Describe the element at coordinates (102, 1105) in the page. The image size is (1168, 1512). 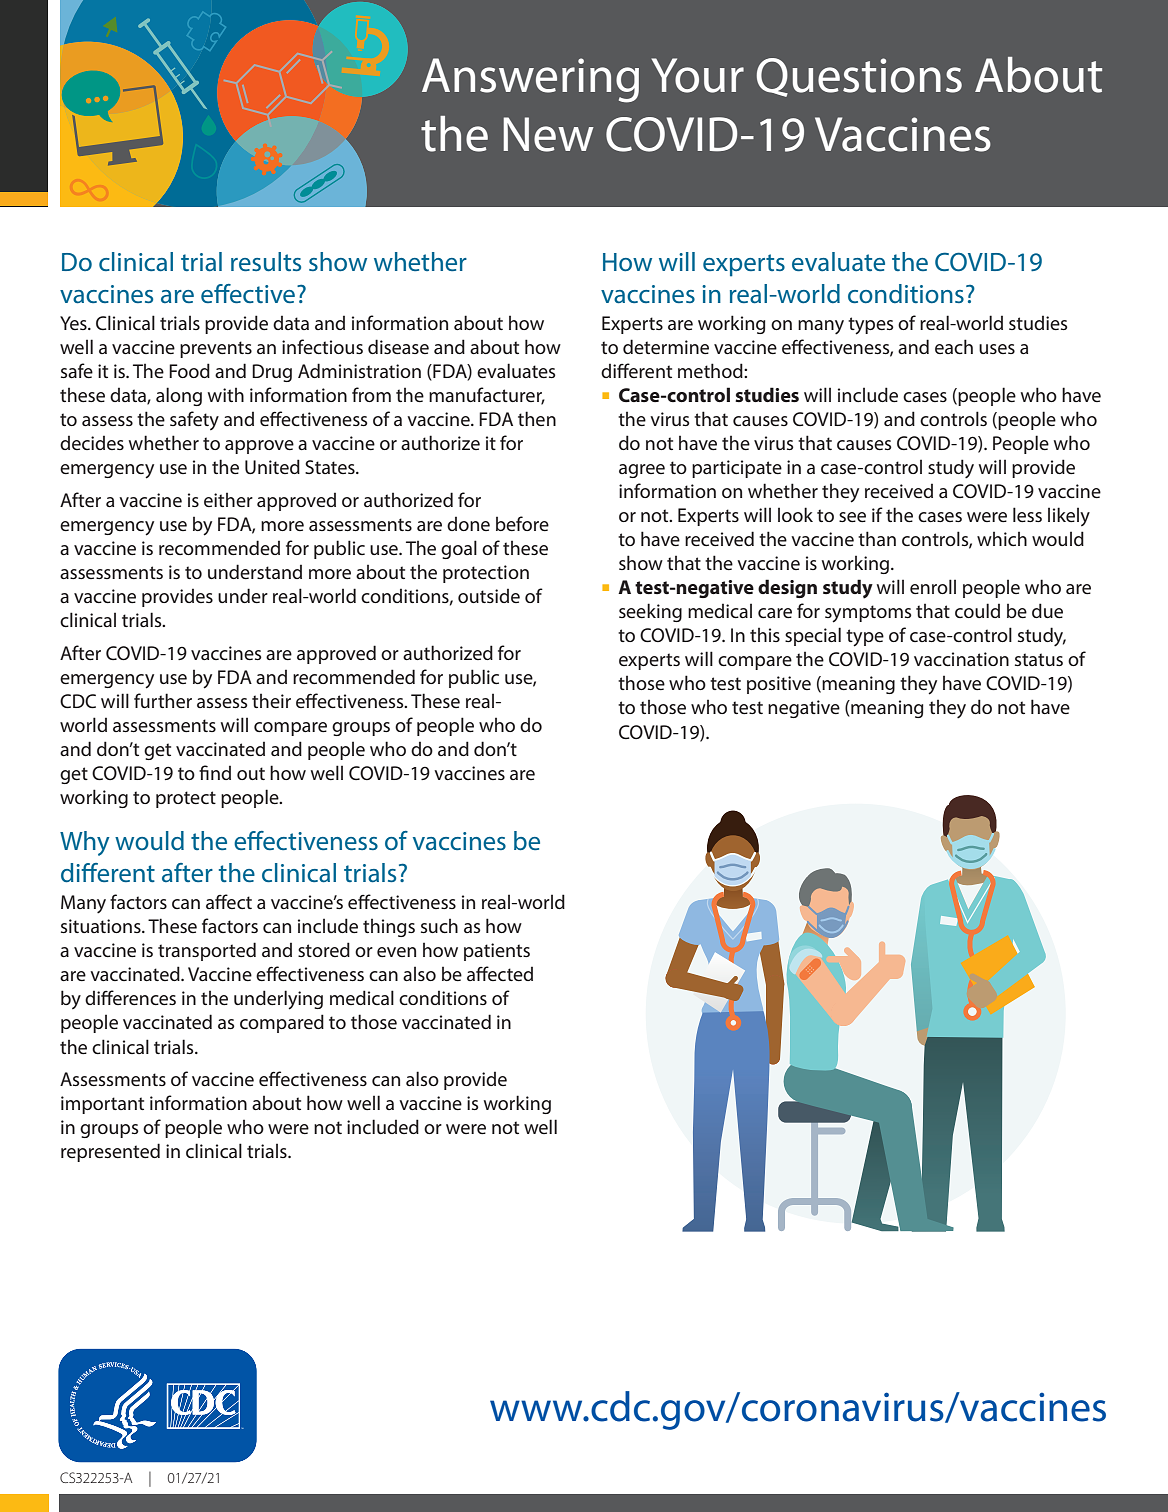
I see `important` at that location.
